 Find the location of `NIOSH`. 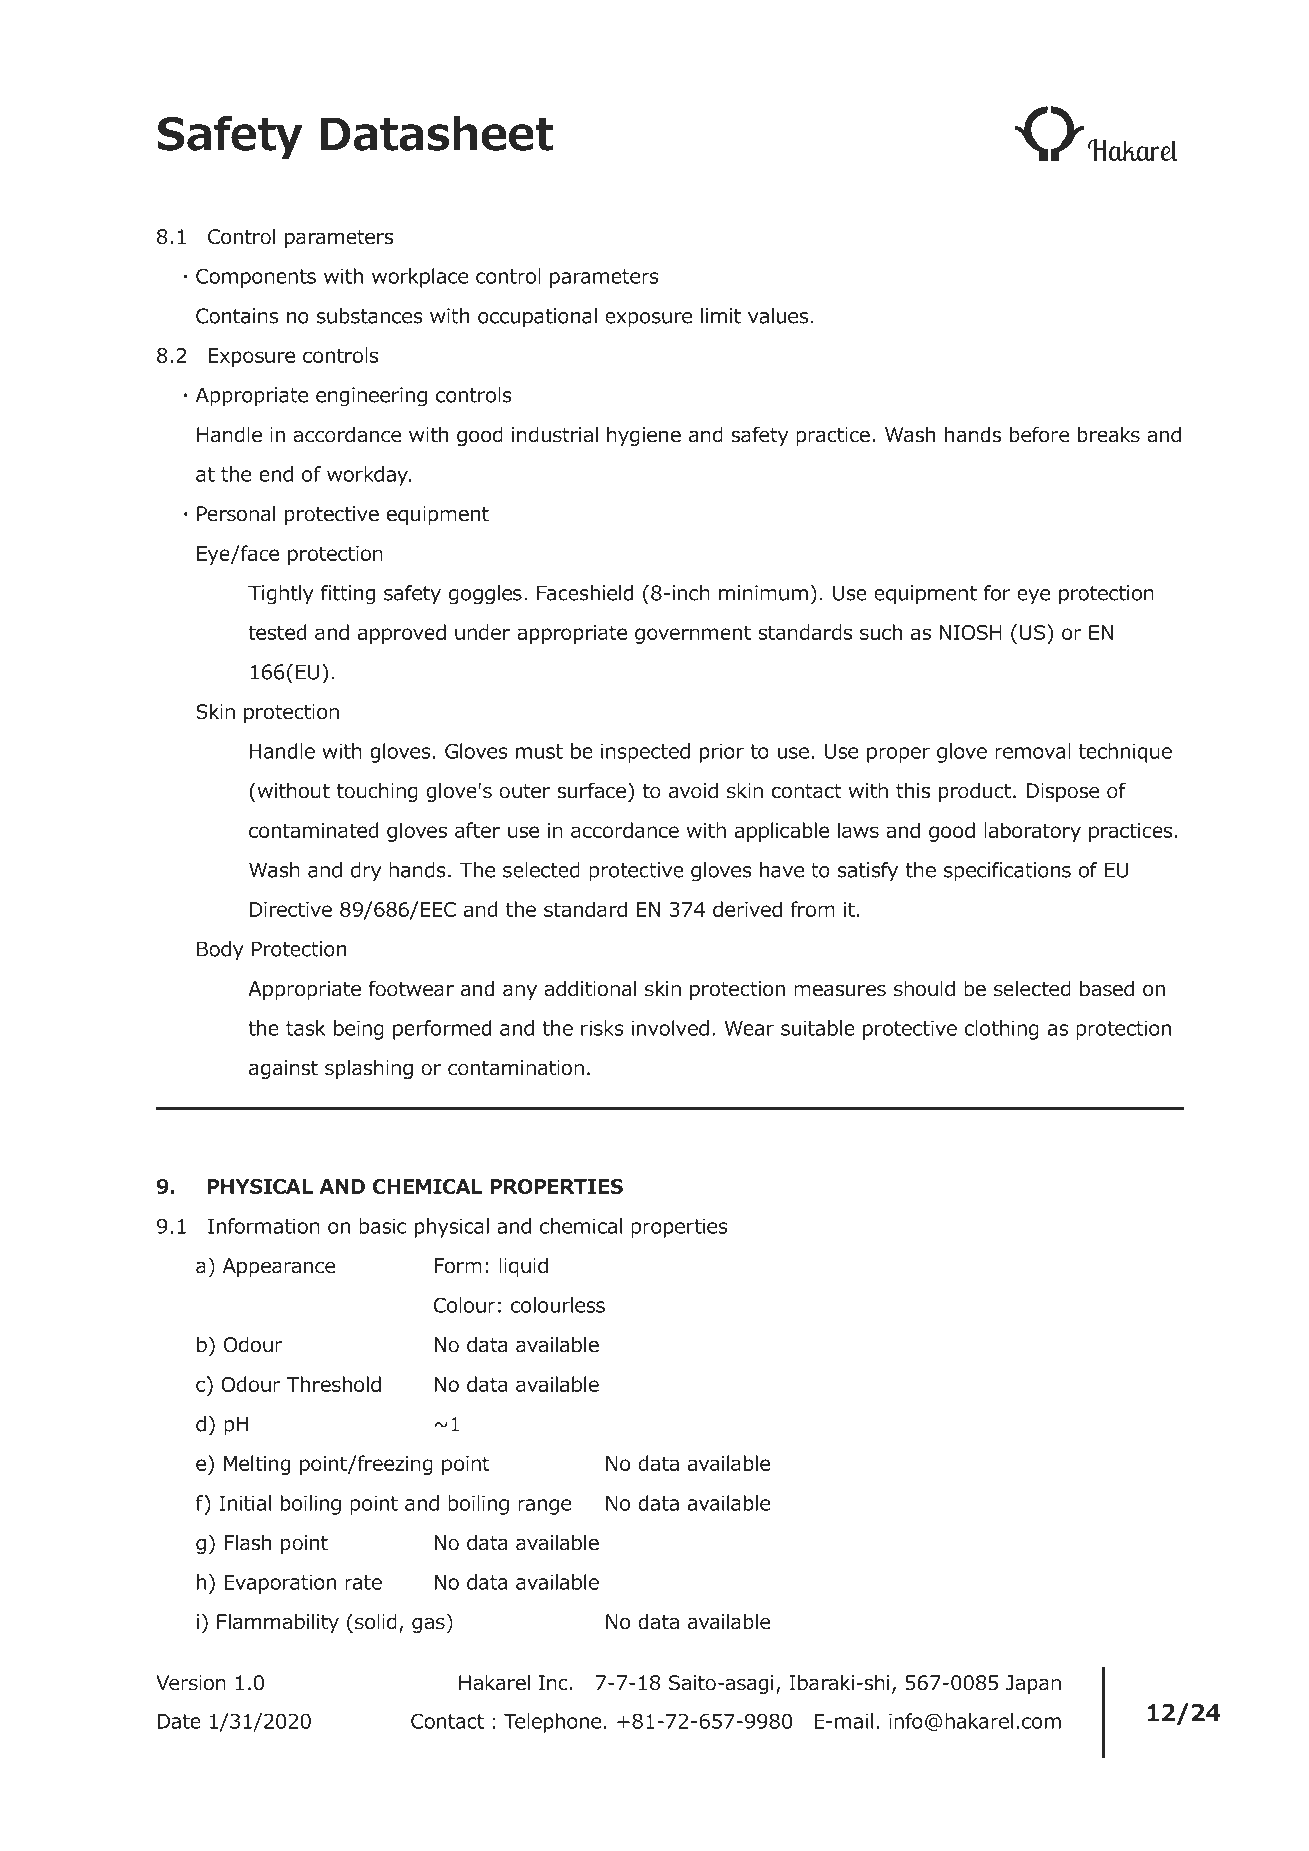

NIOSH is located at coordinates (970, 632).
